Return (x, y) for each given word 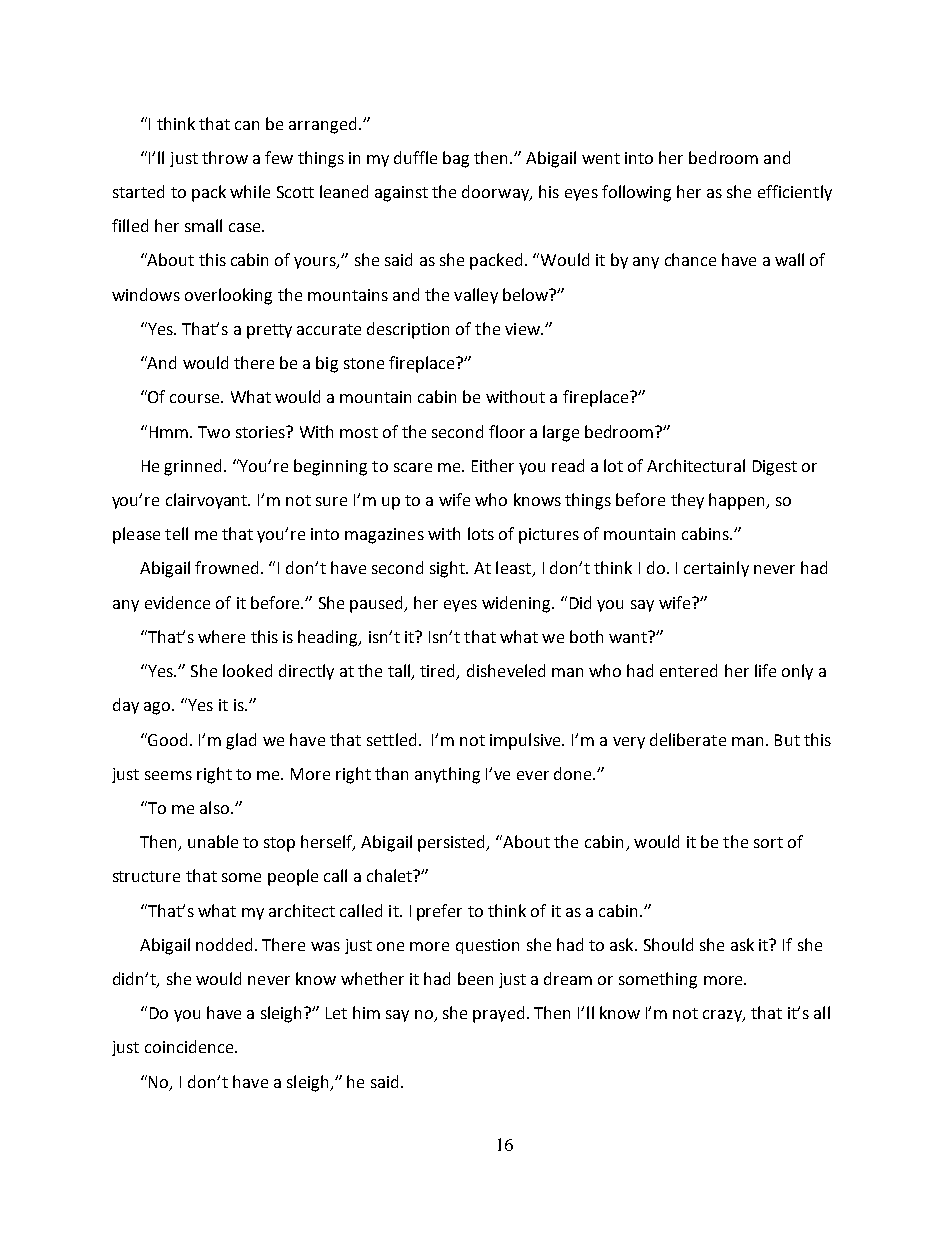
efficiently (795, 193)
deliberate (688, 739)
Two (214, 432)
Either (493, 465)
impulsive (526, 741)
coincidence (190, 1046)
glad (241, 741)
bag (456, 159)
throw (225, 157)
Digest (775, 468)
